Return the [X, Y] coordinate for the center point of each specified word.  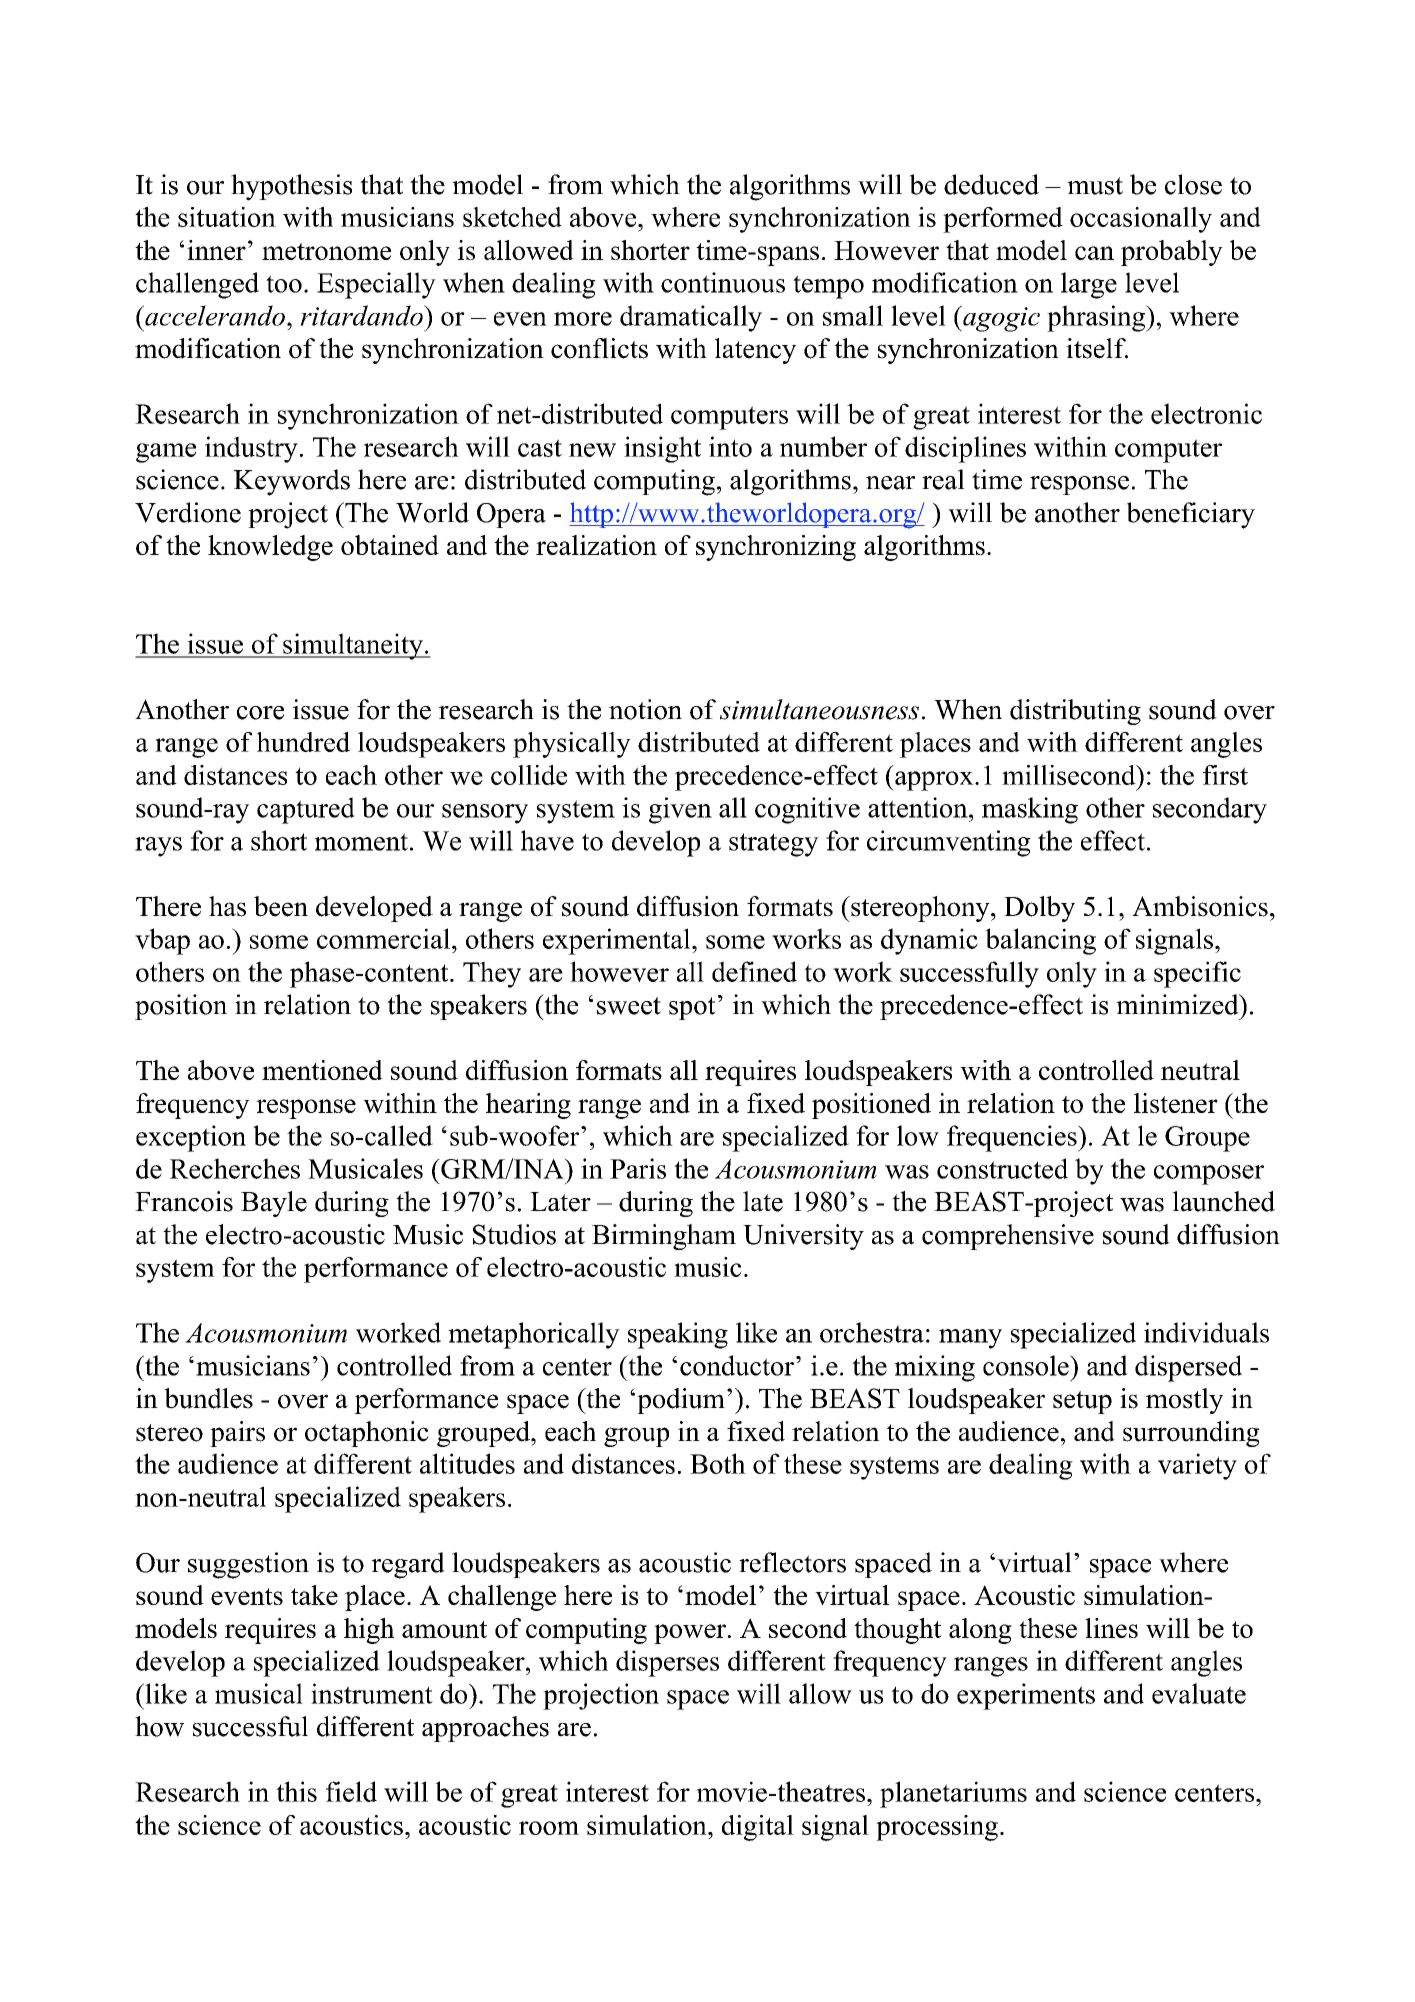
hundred [303, 742]
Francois [184, 1201]
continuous [723, 282]
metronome [326, 251]
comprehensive [1008, 1237]
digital [758, 1828]
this [296, 1791]
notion [645, 709]
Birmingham [664, 1237]
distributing [1075, 712]
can [1094, 253]
